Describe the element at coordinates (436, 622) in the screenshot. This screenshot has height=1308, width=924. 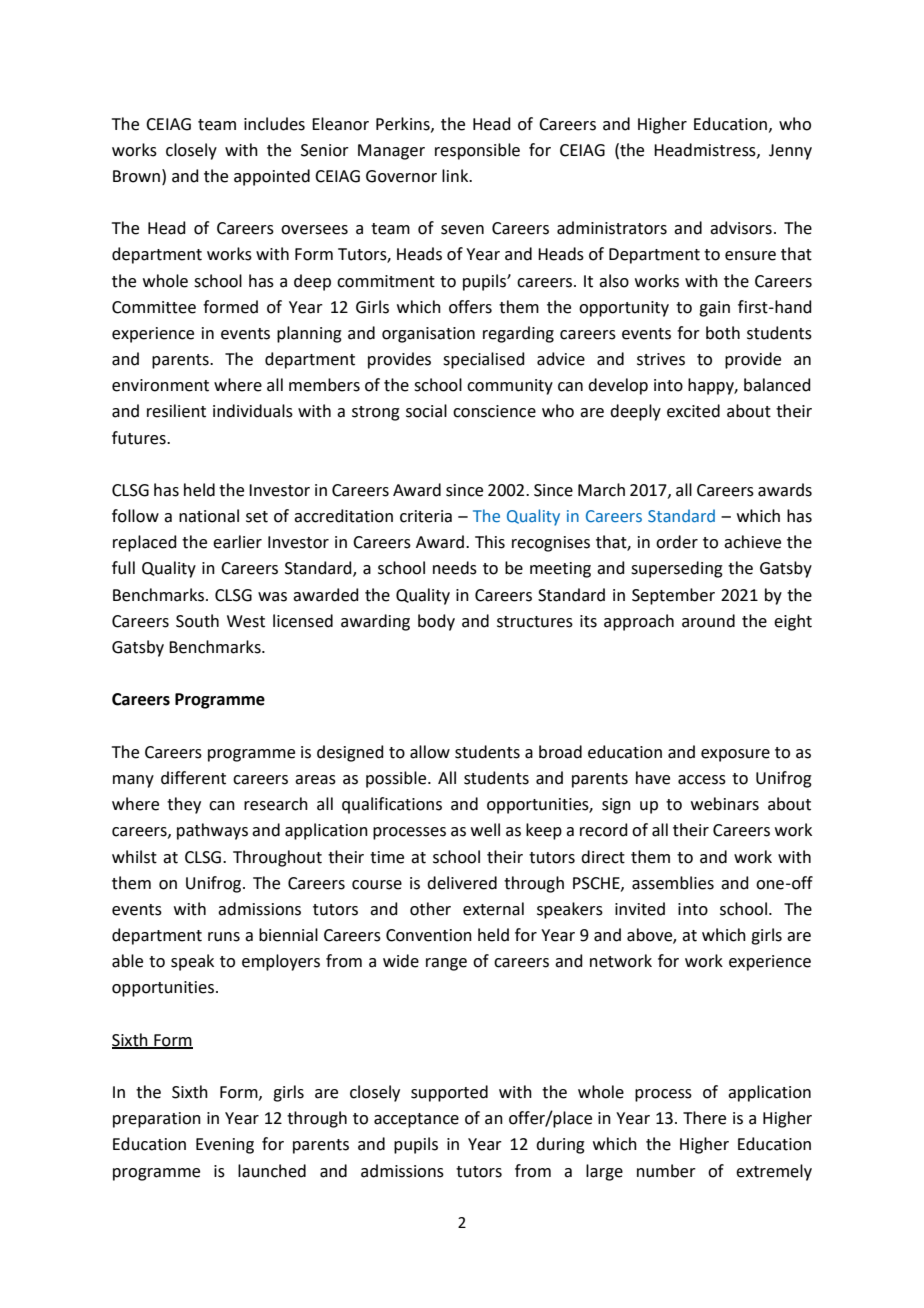
I see `body` at that location.
